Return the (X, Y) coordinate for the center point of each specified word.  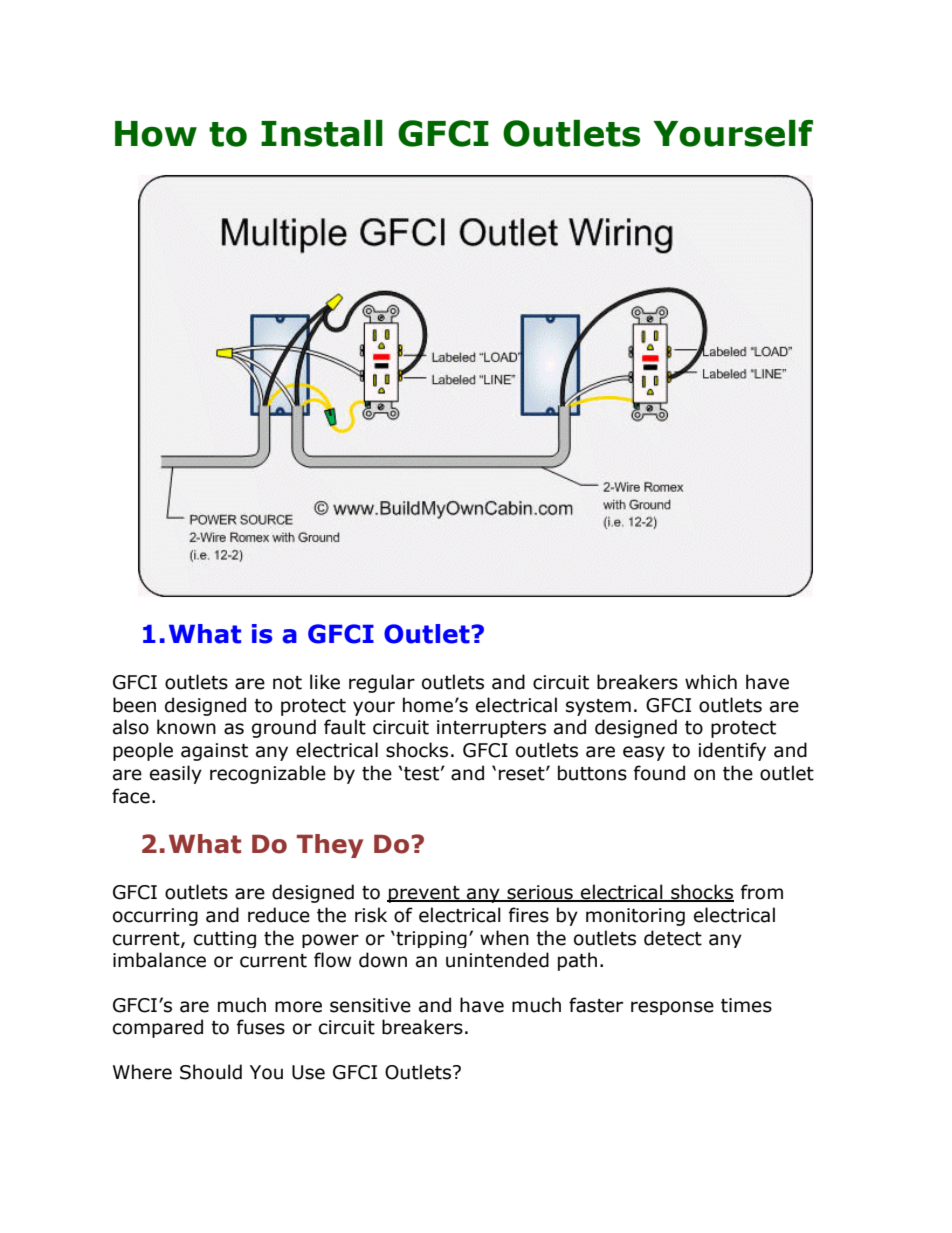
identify (732, 751)
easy (644, 753)
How (156, 134)
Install (322, 133)
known (186, 727)
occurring (155, 917)
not (287, 683)
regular (382, 683)
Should (211, 1072)
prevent (424, 894)
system (598, 707)
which (711, 682)
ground (284, 728)
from (762, 892)
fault (345, 727)
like (325, 682)
